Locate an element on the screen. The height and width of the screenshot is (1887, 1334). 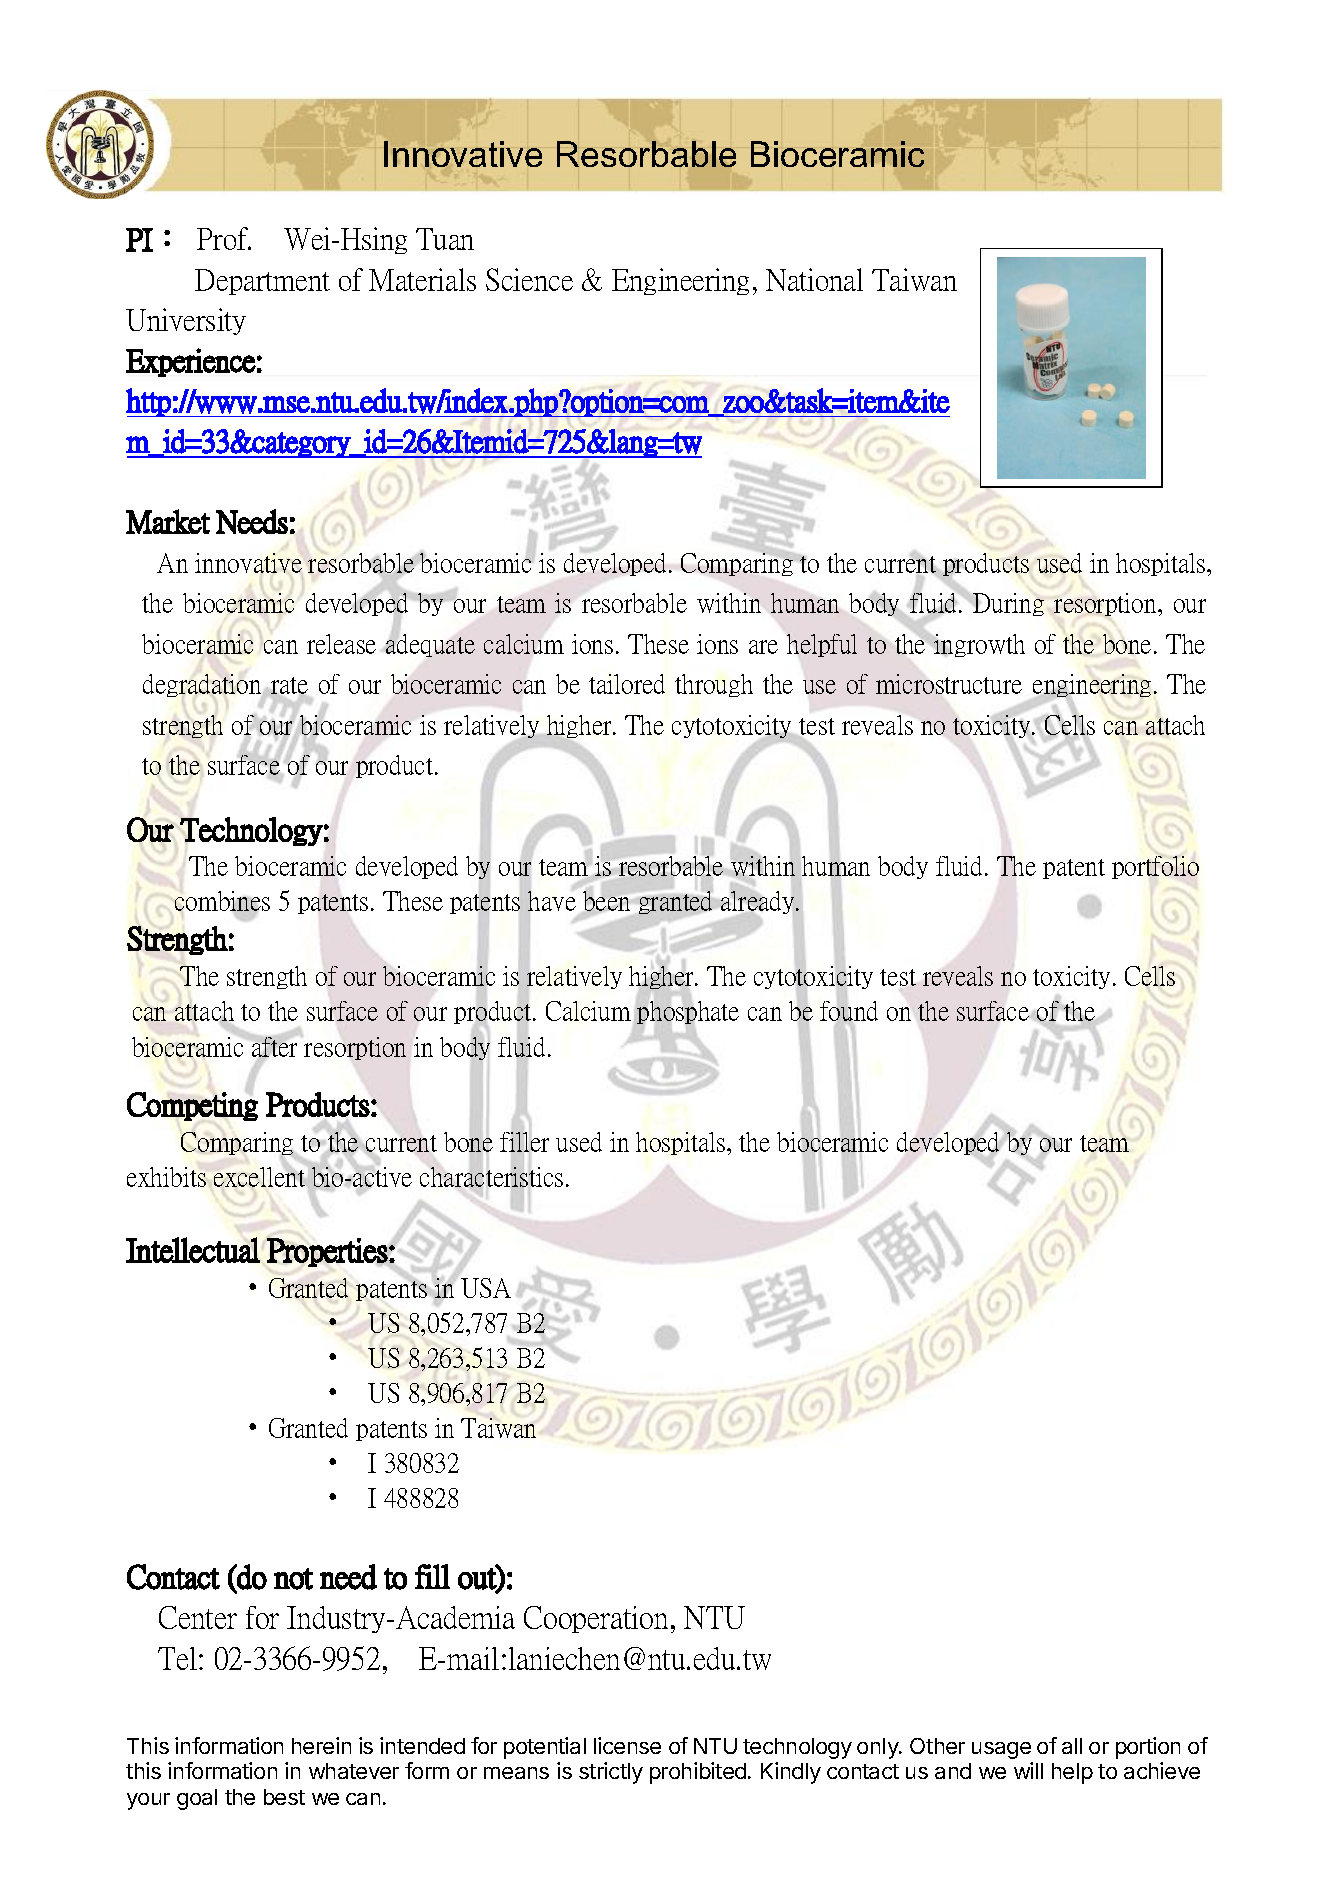
will is located at coordinates (1028, 1770).
